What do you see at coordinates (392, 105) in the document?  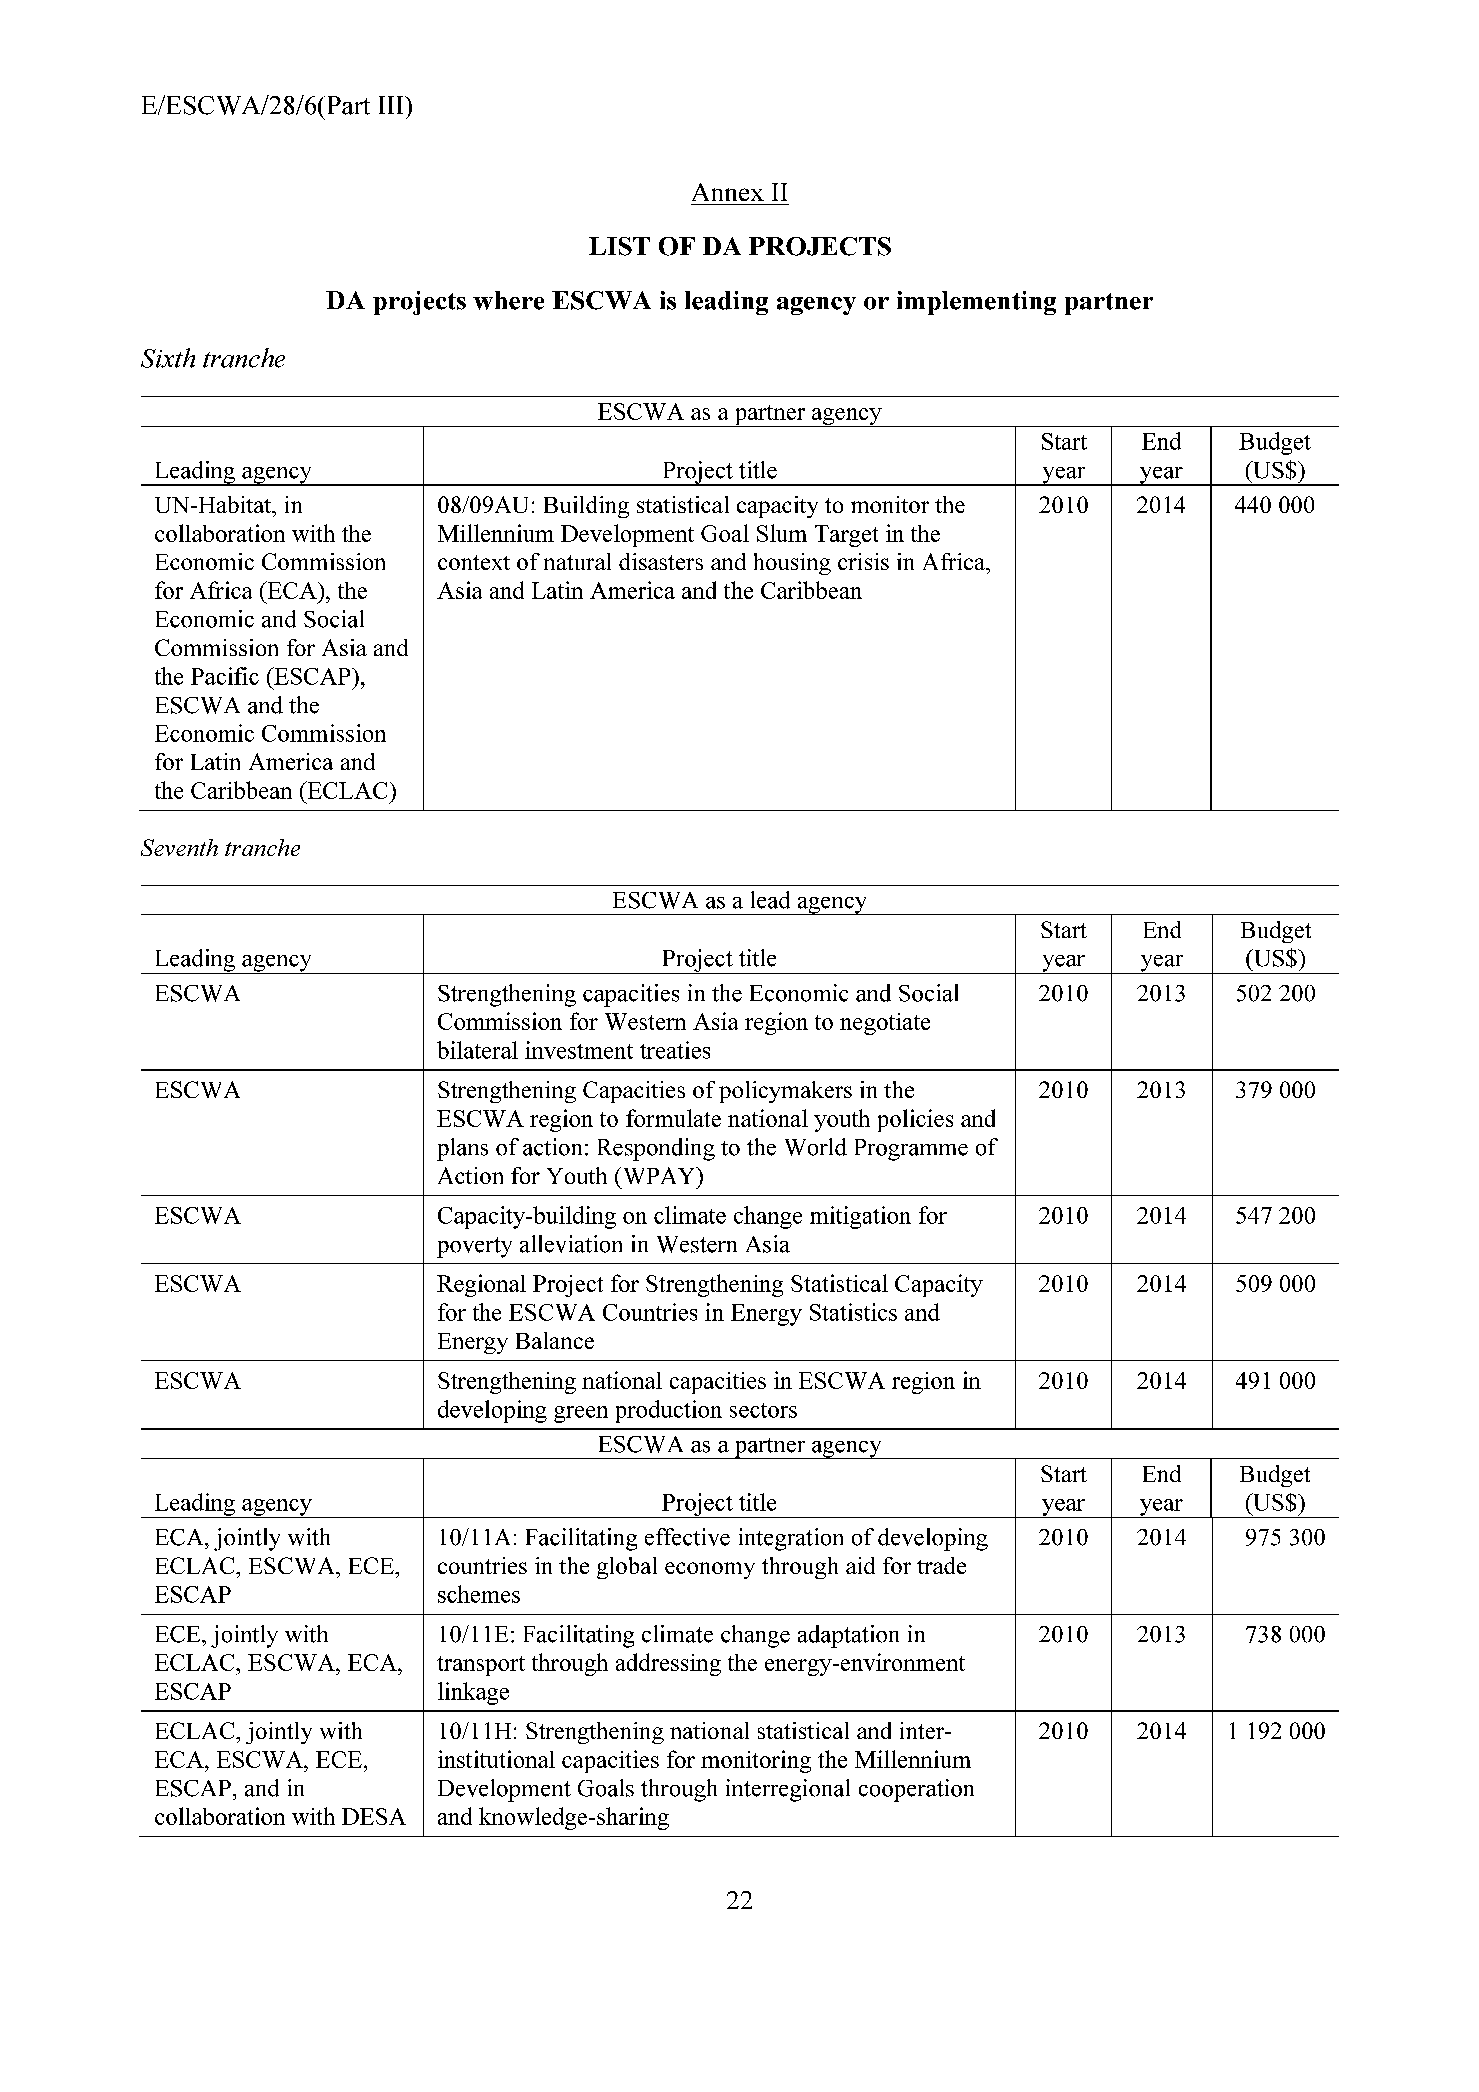 I see `III` at bounding box center [392, 105].
